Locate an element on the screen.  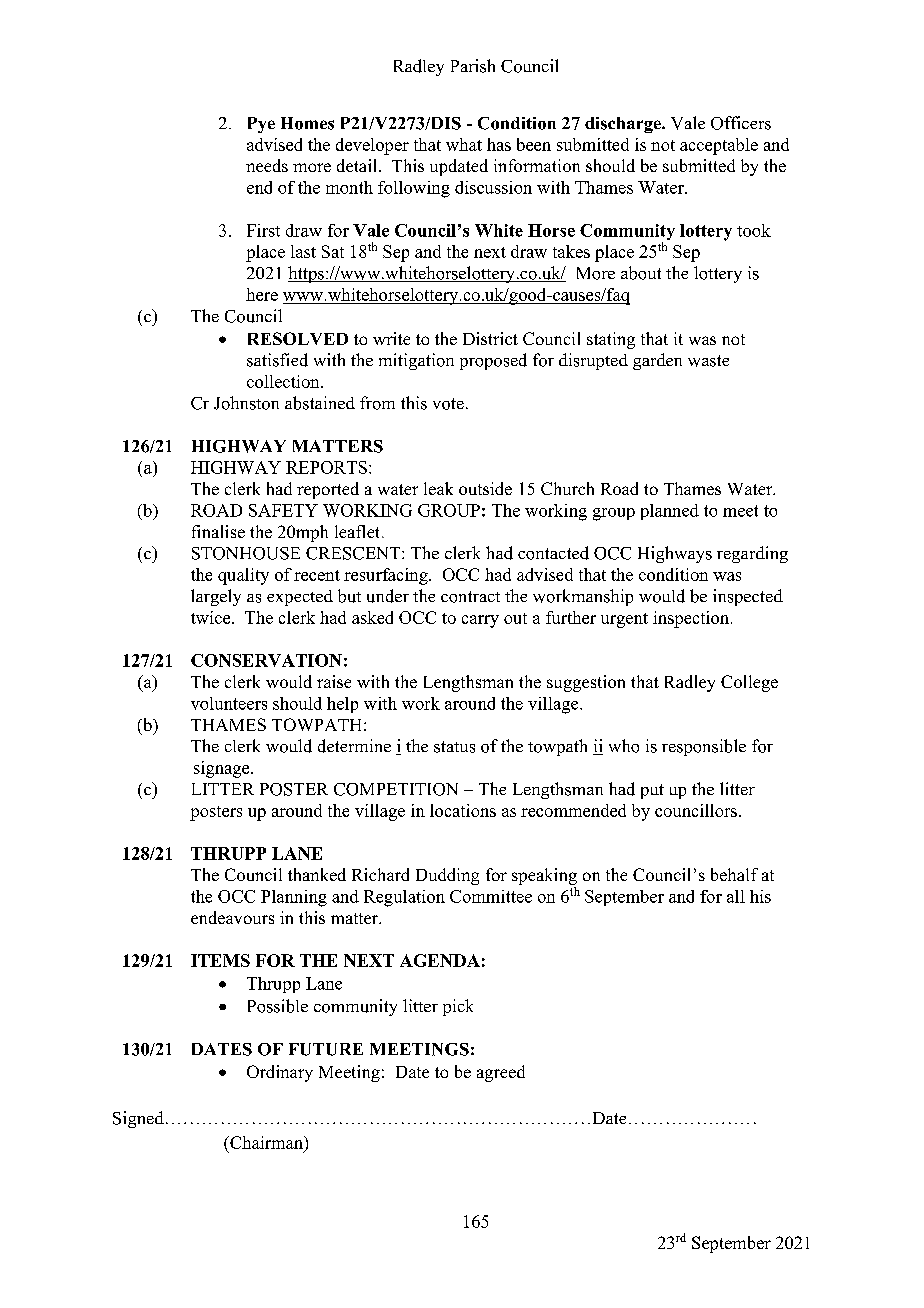
behalf is located at coordinates (734, 874).
